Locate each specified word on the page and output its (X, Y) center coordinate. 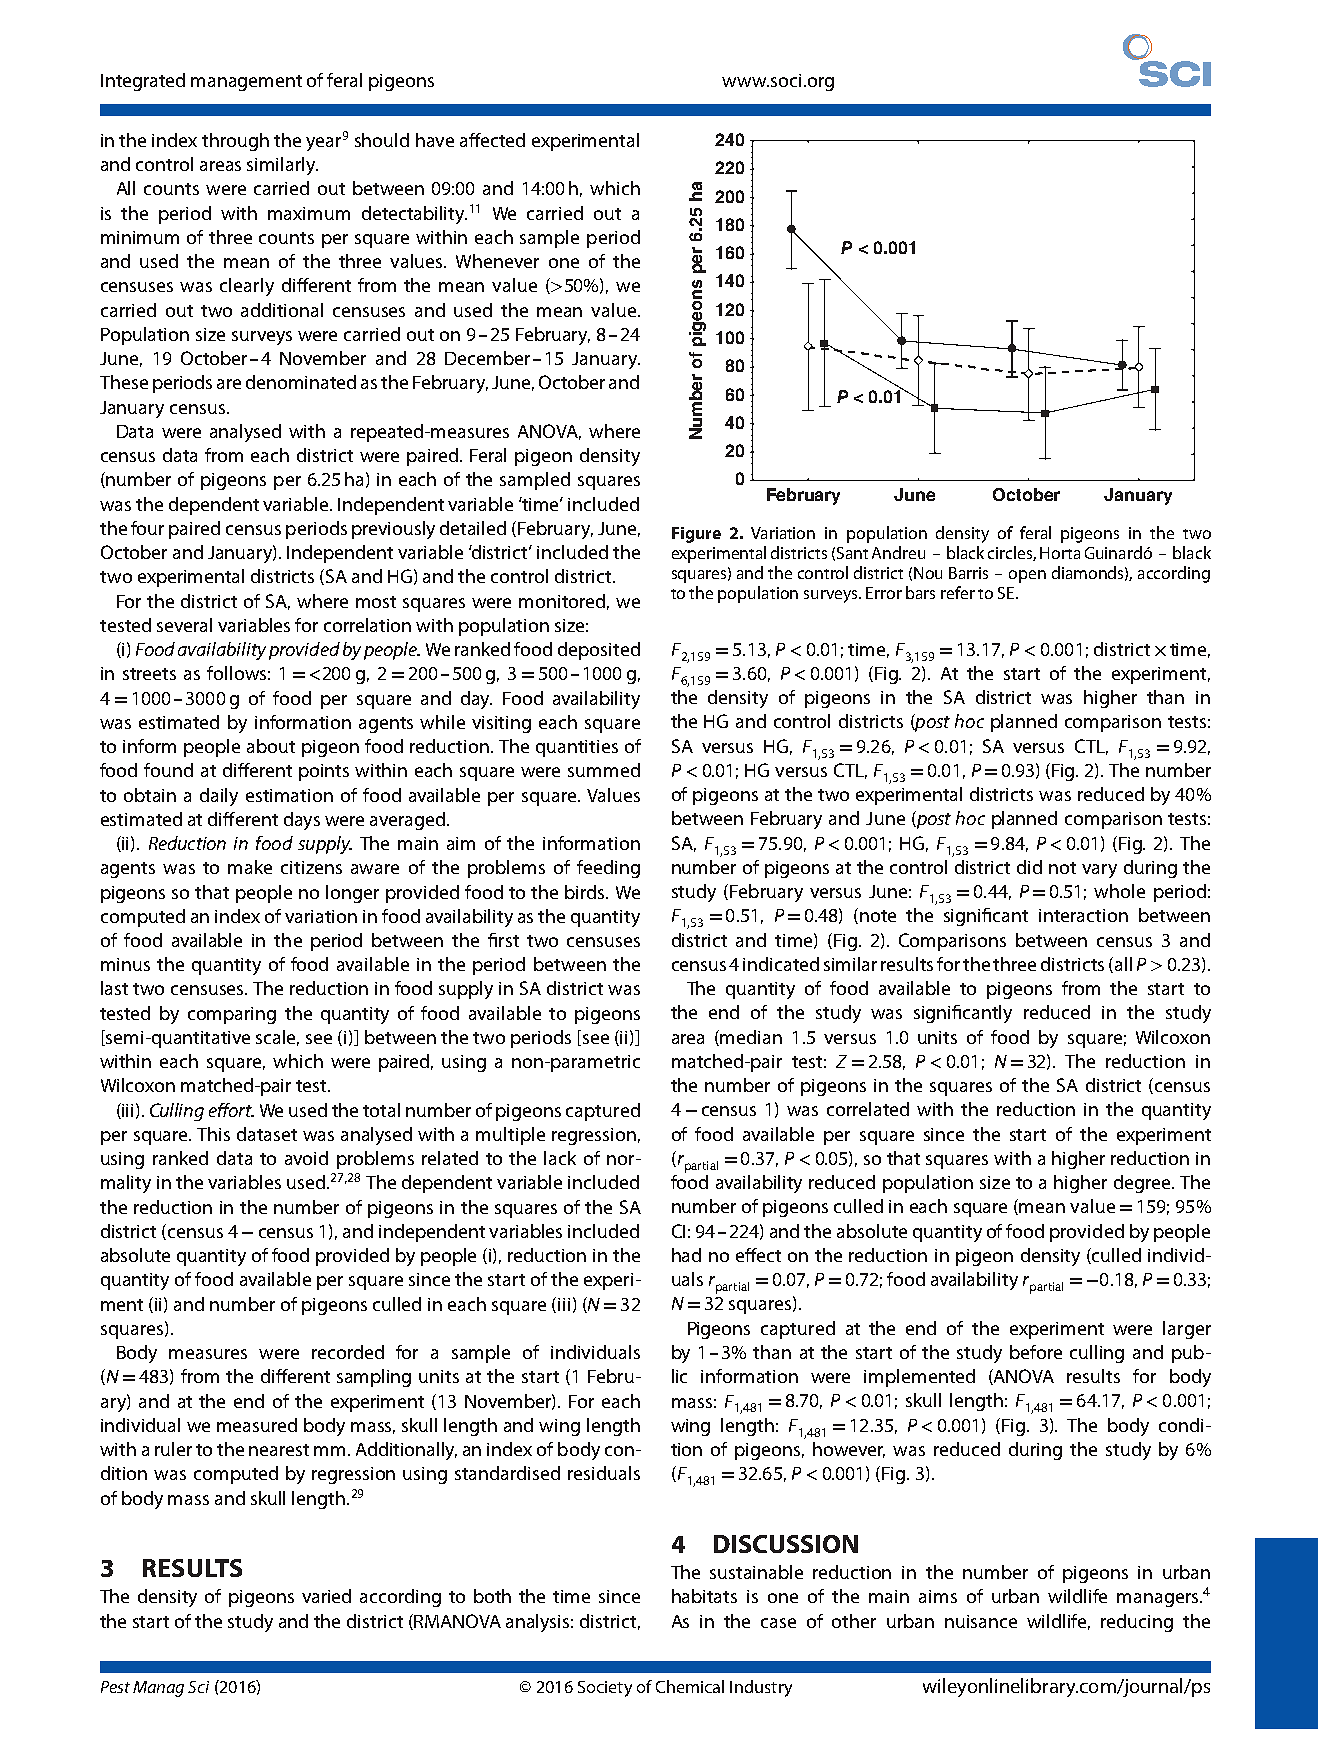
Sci (198, 1687)
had (686, 1255)
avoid (306, 1158)
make (250, 867)
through (235, 142)
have (435, 140)
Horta (1060, 553)
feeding (608, 869)
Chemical (690, 1686)
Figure (696, 535)
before (1036, 1352)
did (1029, 867)
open (1027, 576)
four (147, 528)
